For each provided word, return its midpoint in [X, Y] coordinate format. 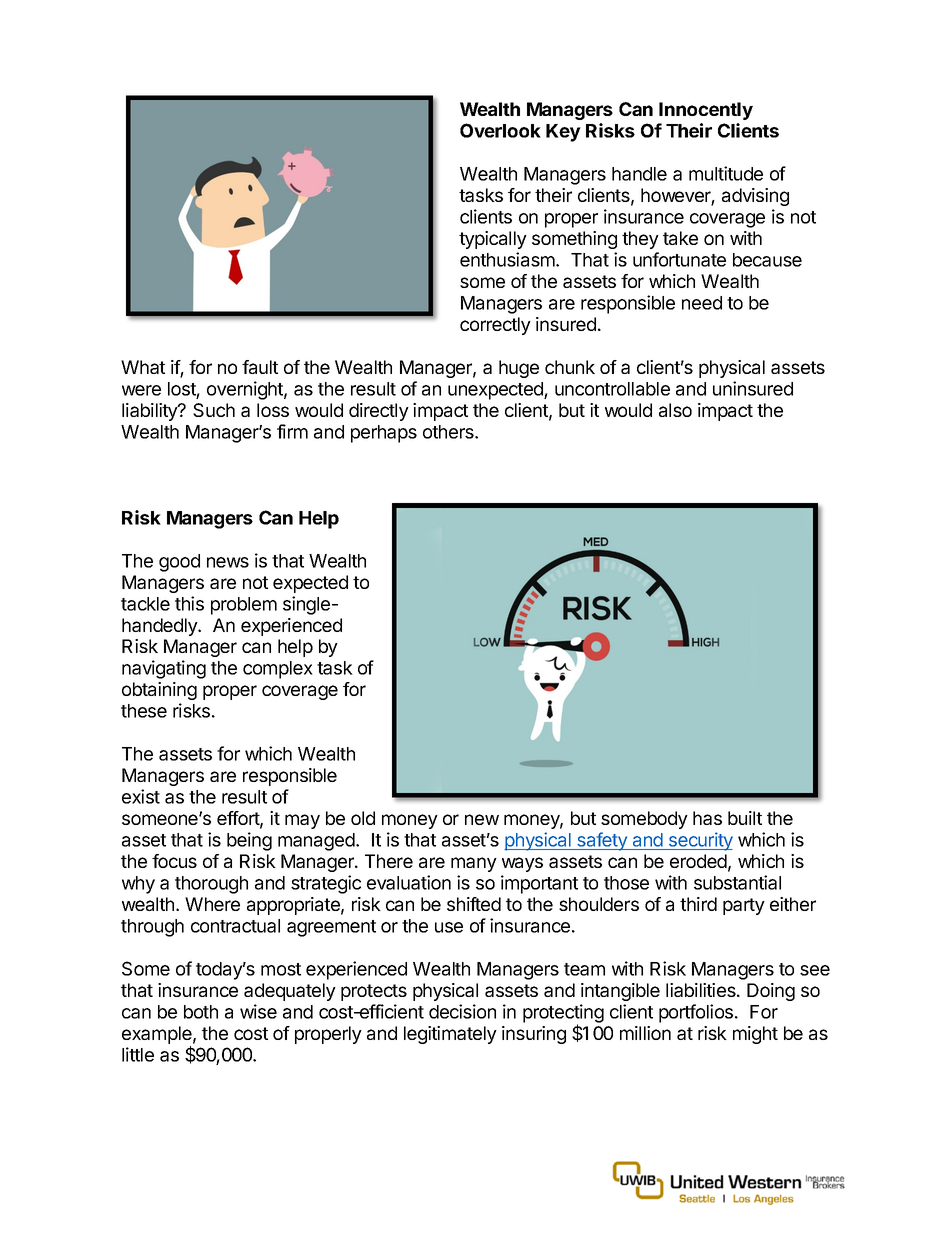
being [249, 841]
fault [260, 367]
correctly [495, 326]
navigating [164, 669]
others [449, 432]
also [675, 410]
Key [563, 133]
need [702, 303]
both [201, 1012]
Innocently [706, 111]
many [474, 864]
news [228, 562]
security [700, 841]
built [745, 818]
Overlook [500, 130]
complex [278, 670]
